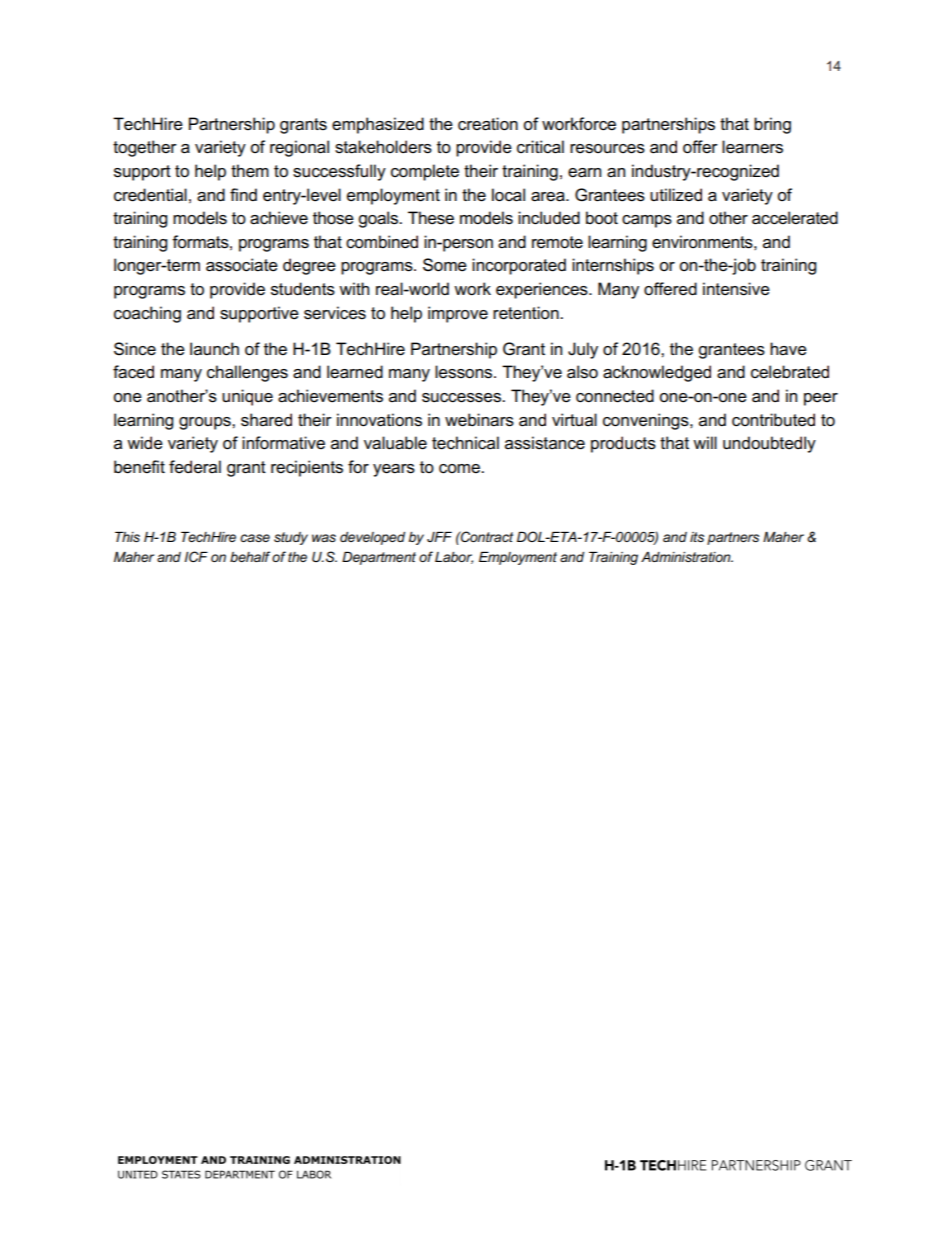  Describe the element at coordinates (196, 556) in the screenshot. I see `ICF` at that location.
